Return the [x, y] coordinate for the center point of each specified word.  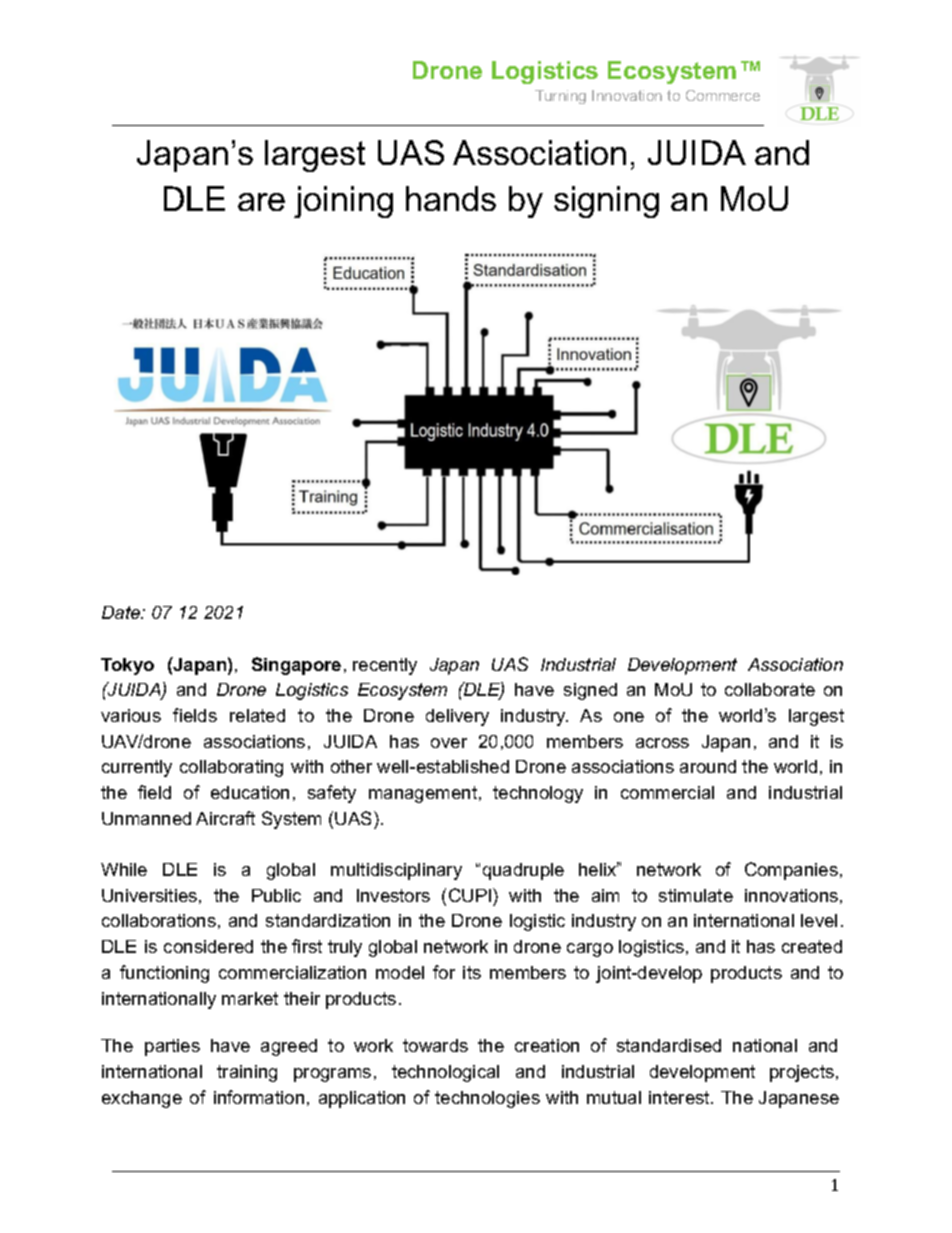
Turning [560, 97]
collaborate [770, 689]
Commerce [723, 95]
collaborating [231, 768]
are [261, 202]
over [449, 743]
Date [122, 612]
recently [385, 666]
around [708, 766]
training [247, 1073]
